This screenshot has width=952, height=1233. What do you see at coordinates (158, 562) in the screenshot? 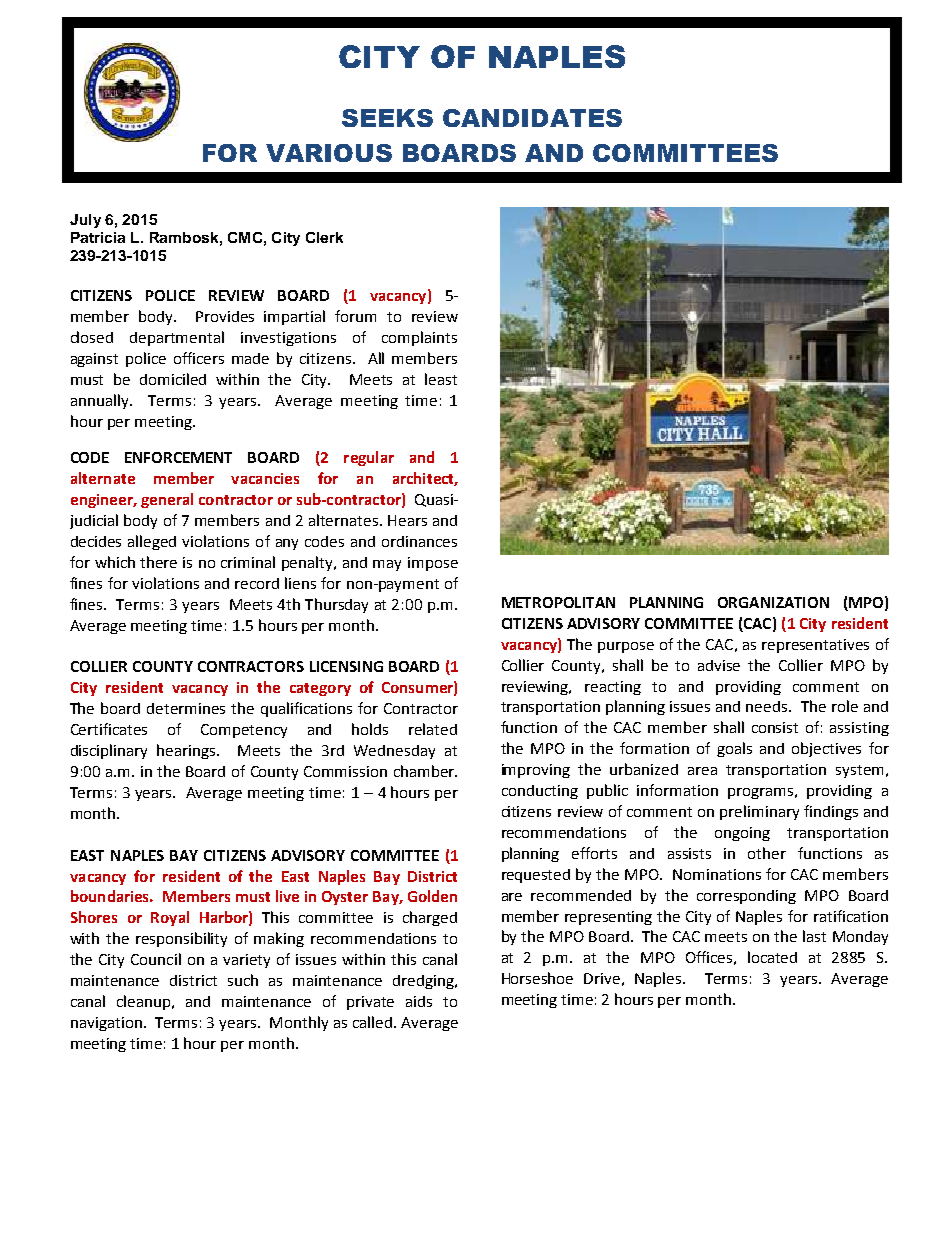
I see `there` at bounding box center [158, 562].
